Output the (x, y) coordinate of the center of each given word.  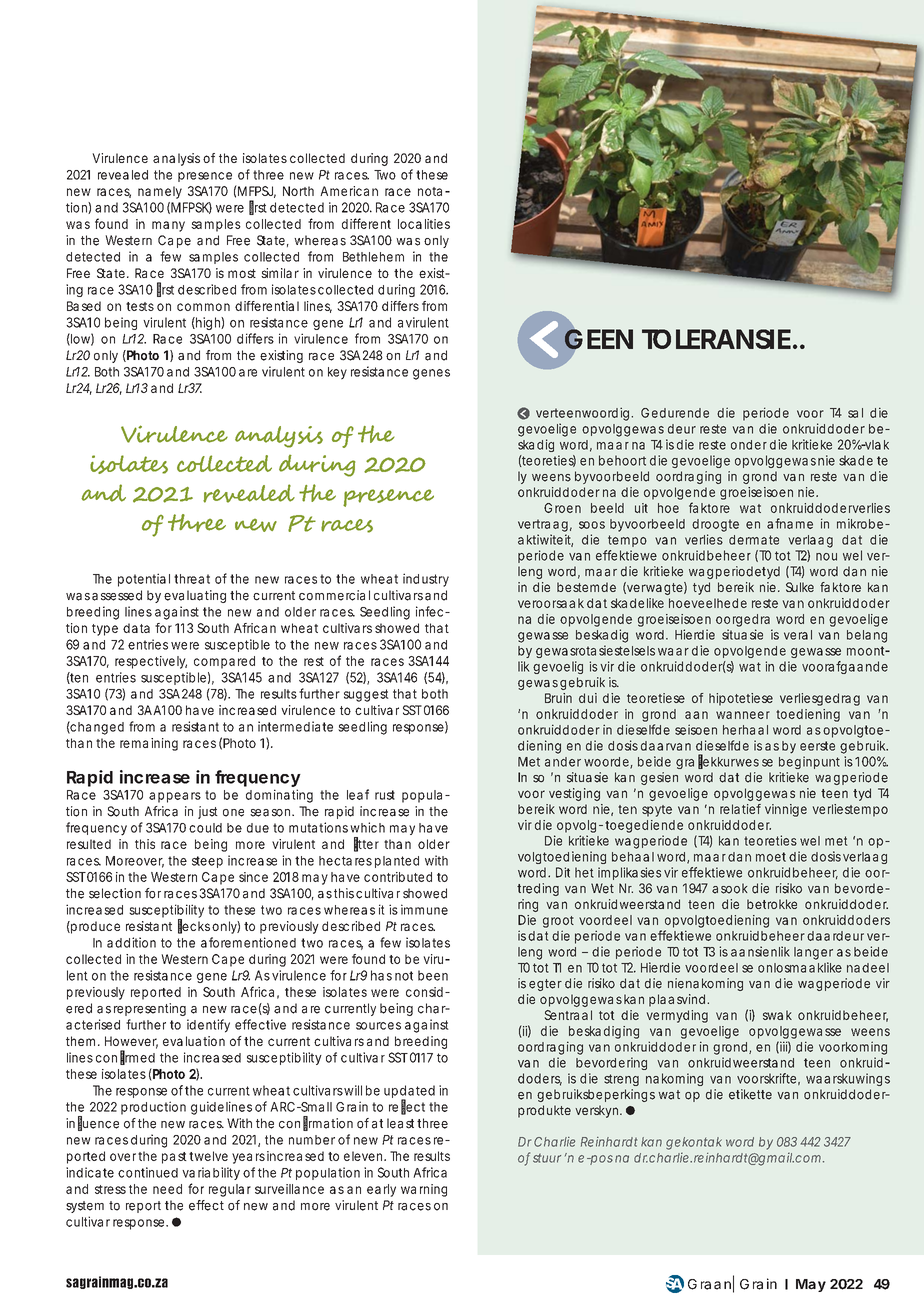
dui (588, 698)
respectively (151, 662)
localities (424, 224)
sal (855, 413)
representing (150, 1009)
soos (592, 525)
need (167, 1189)
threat (192, 579)
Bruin (558, 698)
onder (749, 445)
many (168, 226)
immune (424, 909)
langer (813, 953)
